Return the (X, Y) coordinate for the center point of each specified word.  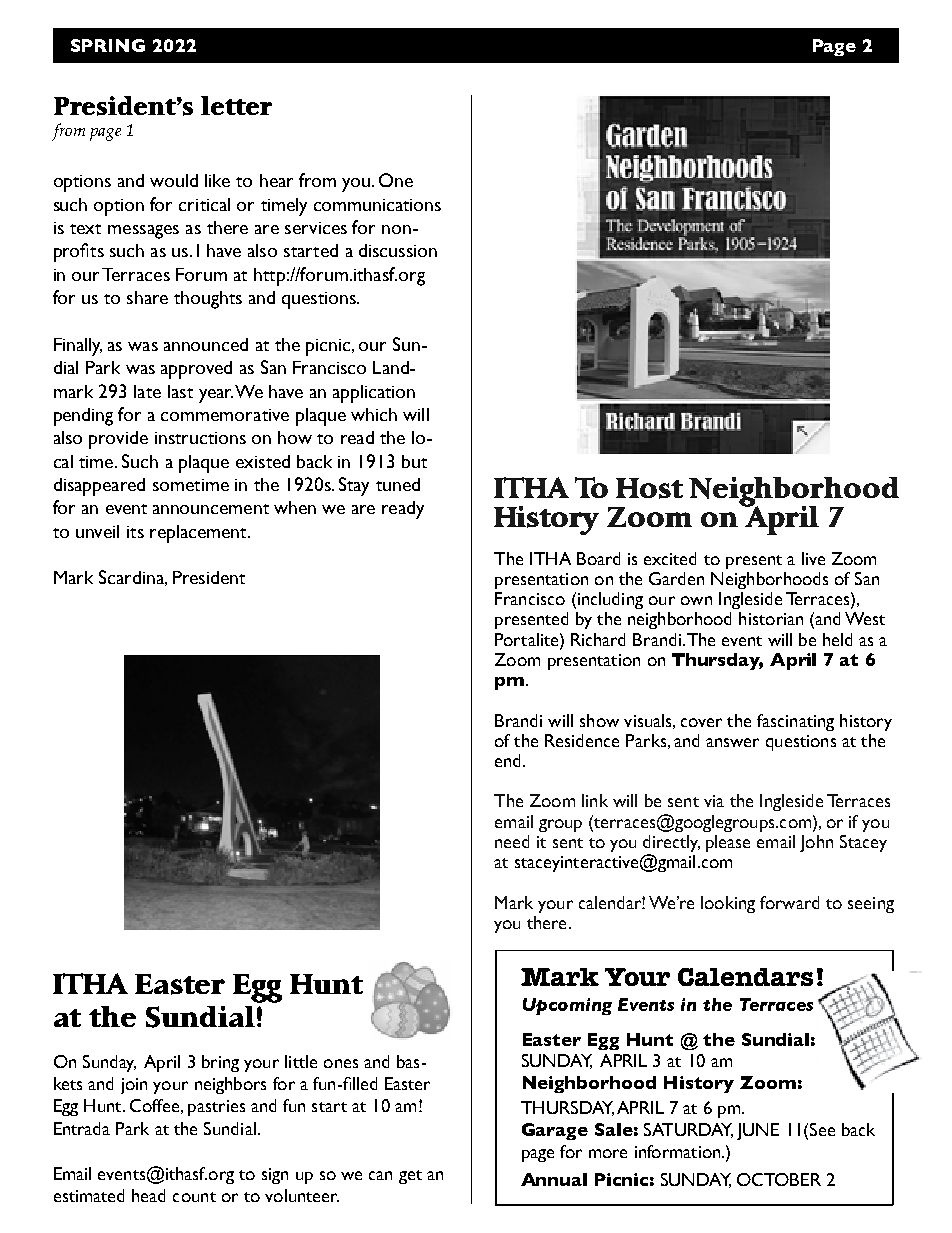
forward (789, 902)
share (147, 297)
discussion (398, 250)
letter (236, 105)
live (813, 558)
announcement (211, 509)
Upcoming (567, 1006)
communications (377, 205)
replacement (199, 534)
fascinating (795, 722)
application (374, 394)
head (148, 1195)
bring (220, 1063)
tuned (398, 484)
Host (649, 488)
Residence (582, 740)
